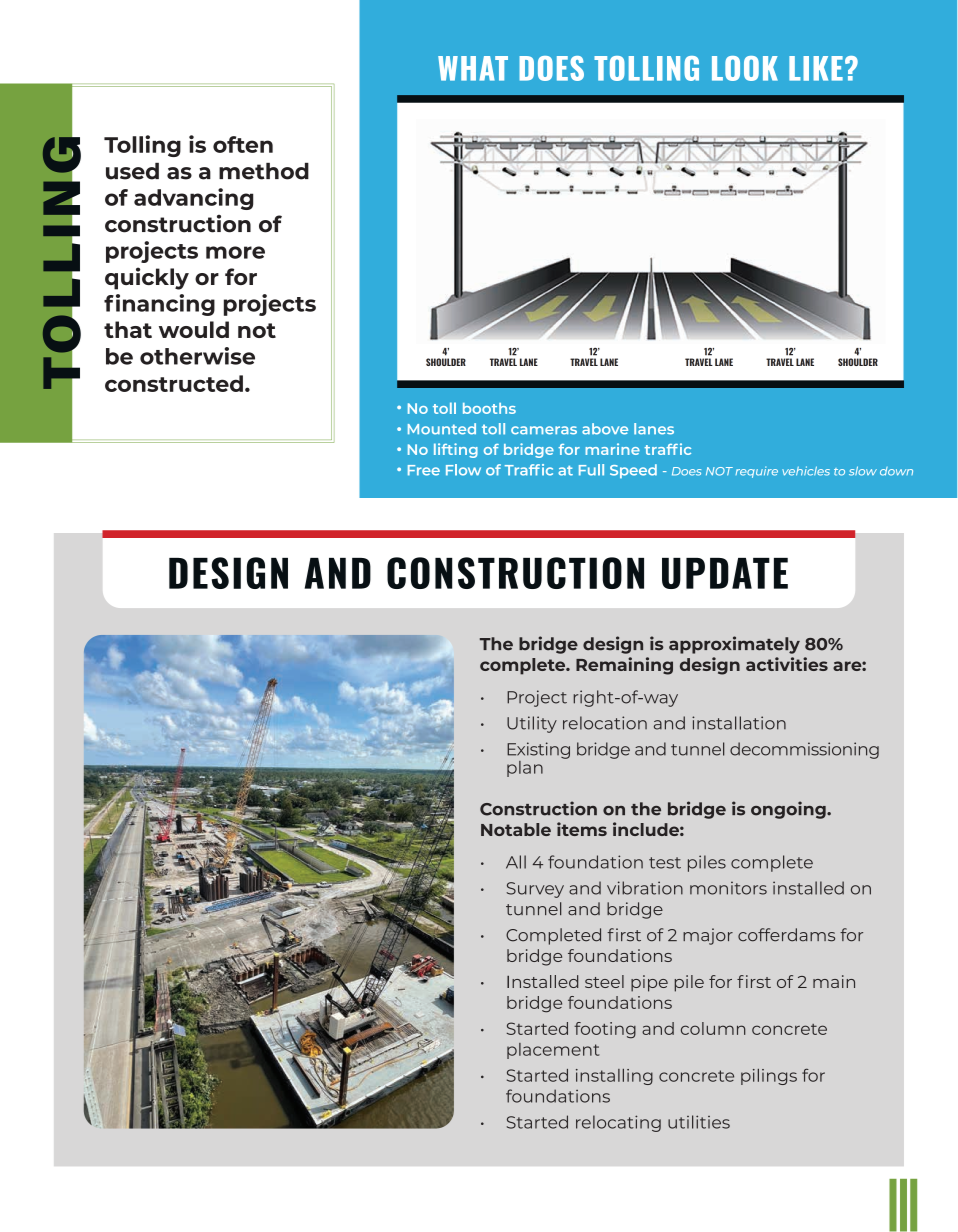 Image resolution: width=958 pixels, height=1232 pixels. What do you see at coordinates (725, 573) in the image?
I see `UPDATE` at bounding box center [725, 573].
